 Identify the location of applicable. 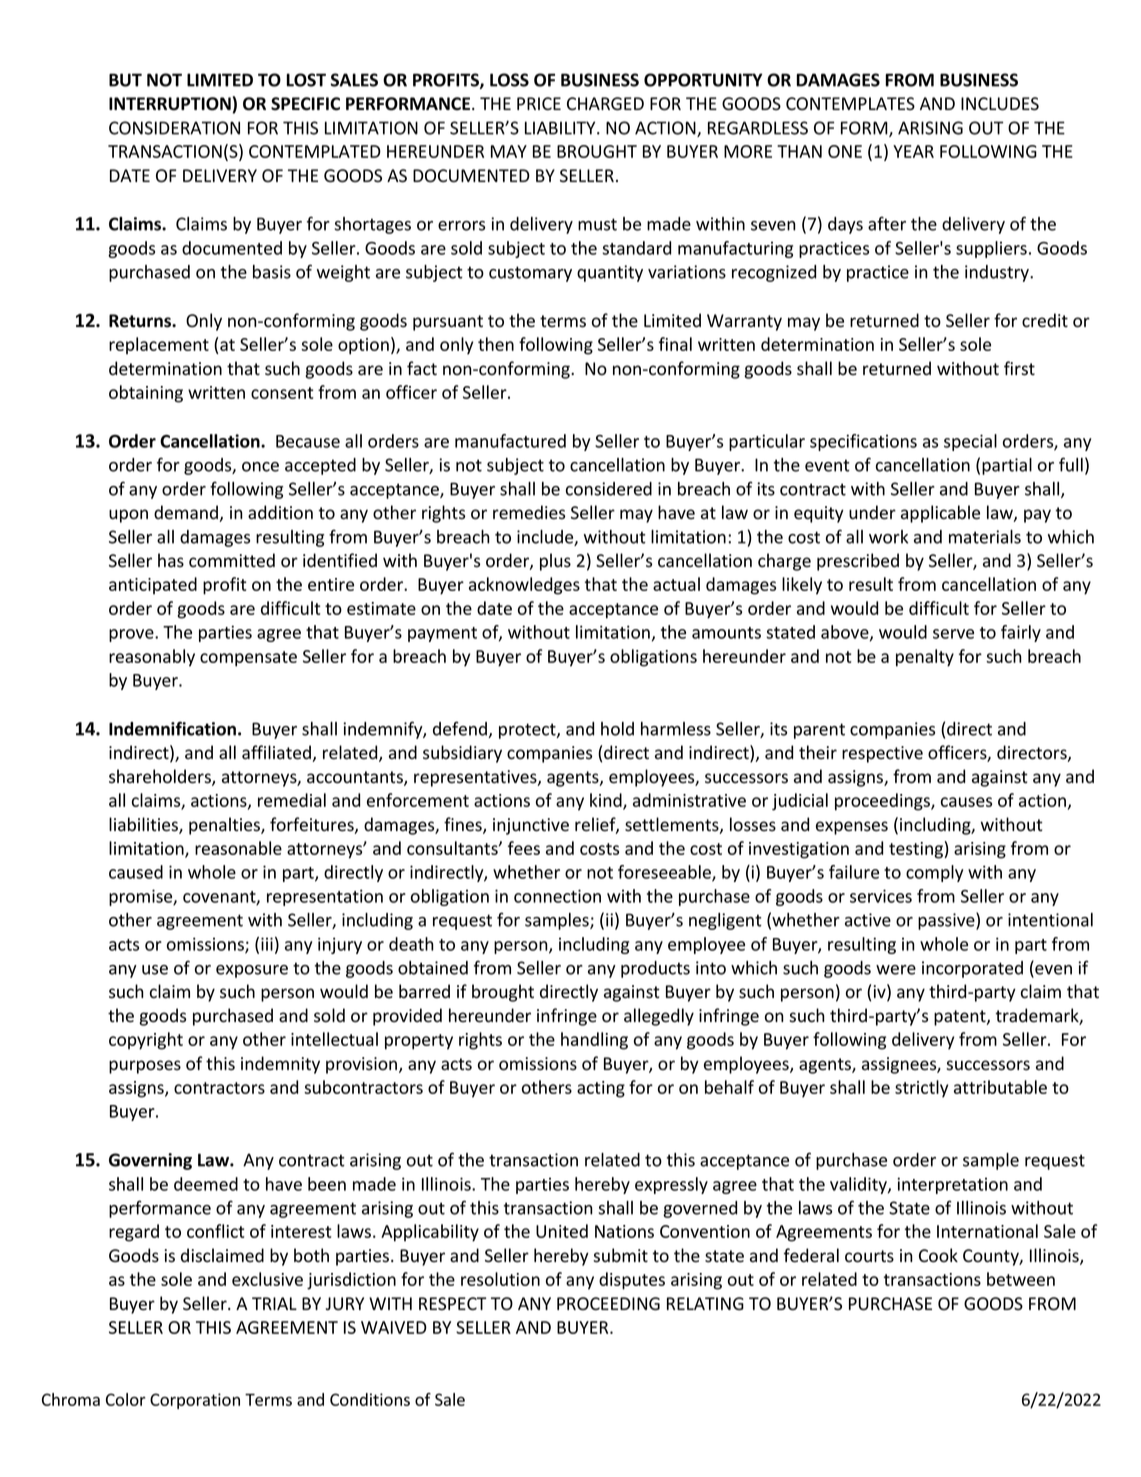
(940, 514).
